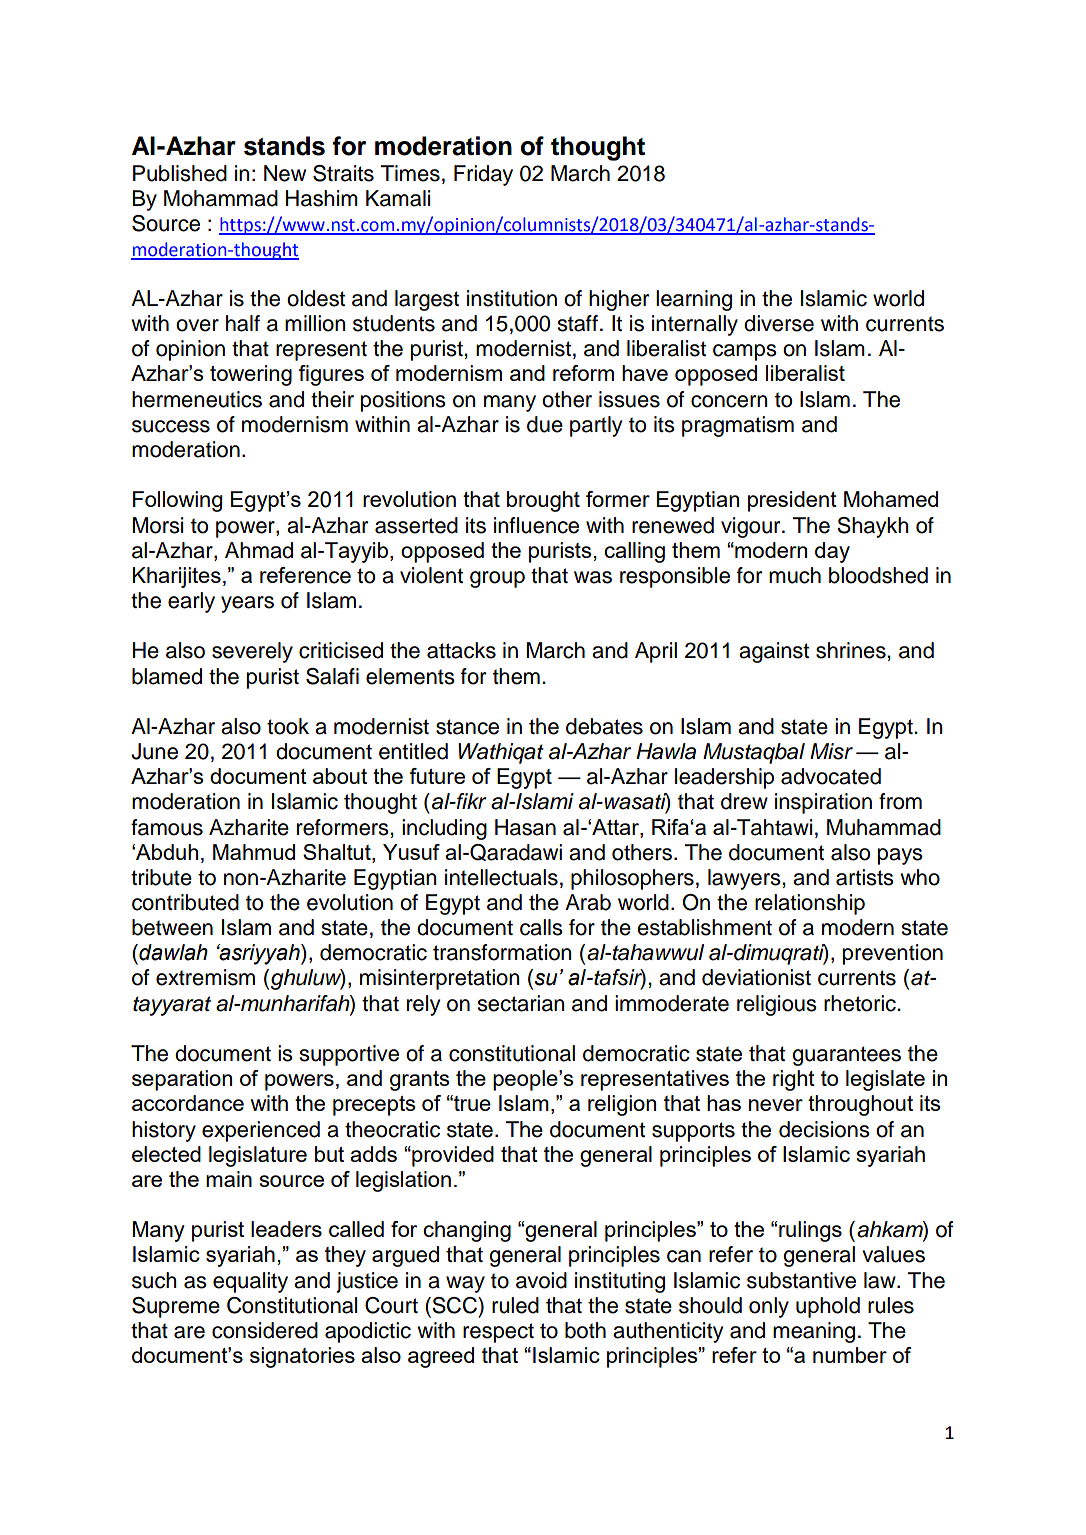 The image size is (1086, 1535). Describe the element at coordinates (525, 827) in the document. I see `Hasan` at that location.
